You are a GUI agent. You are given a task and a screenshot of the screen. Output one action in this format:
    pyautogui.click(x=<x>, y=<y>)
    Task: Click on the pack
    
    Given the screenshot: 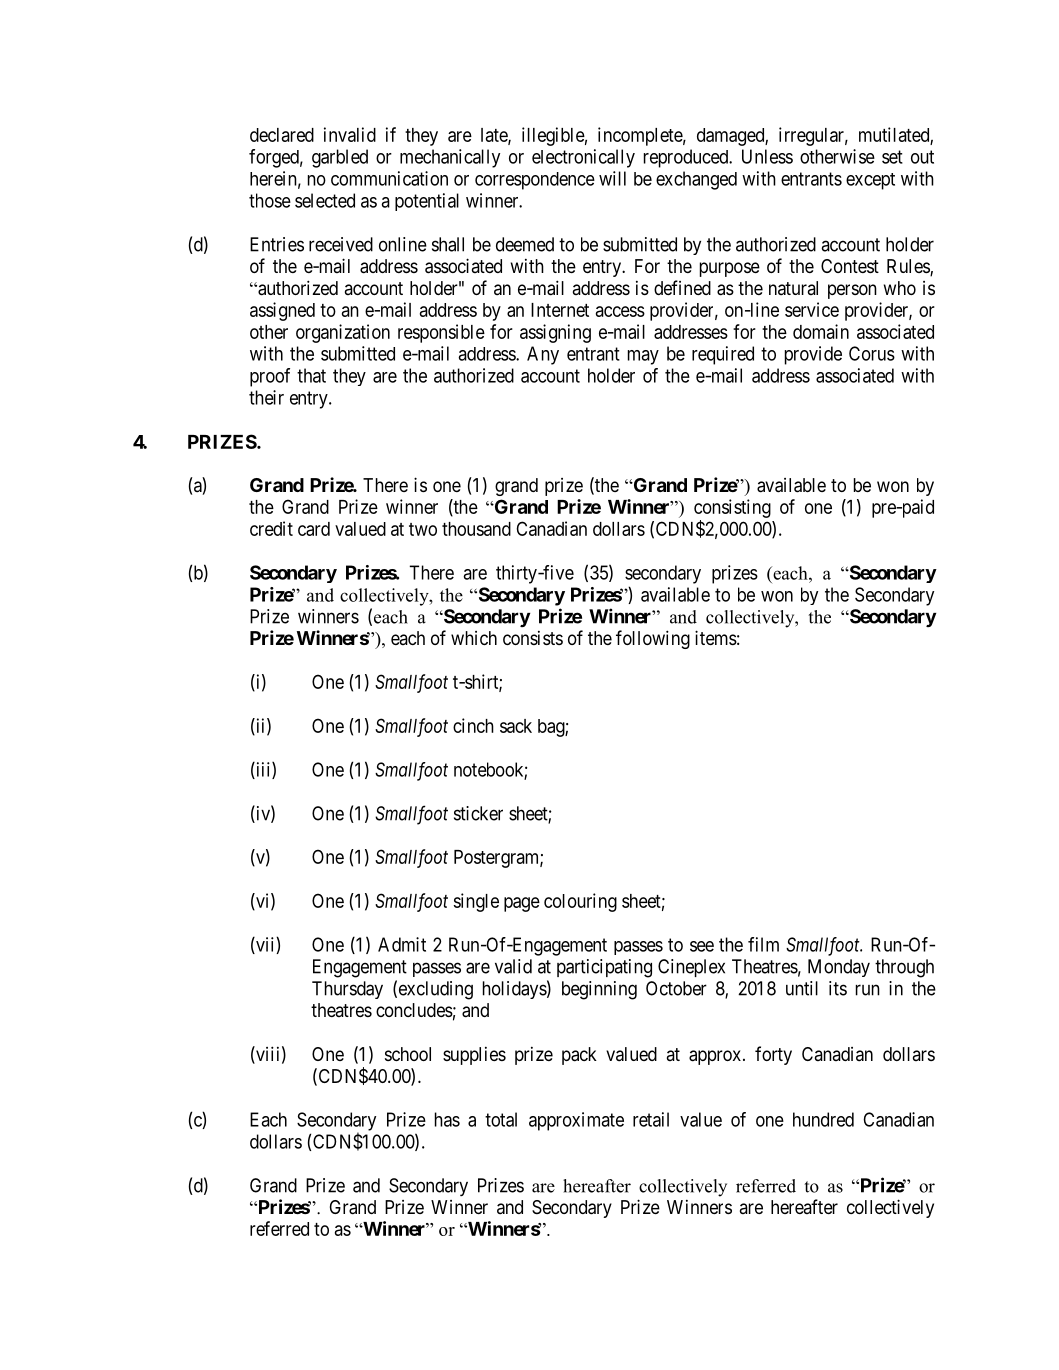 What is the action you would take?
    pyautogui.click(x=579, y=1056)
